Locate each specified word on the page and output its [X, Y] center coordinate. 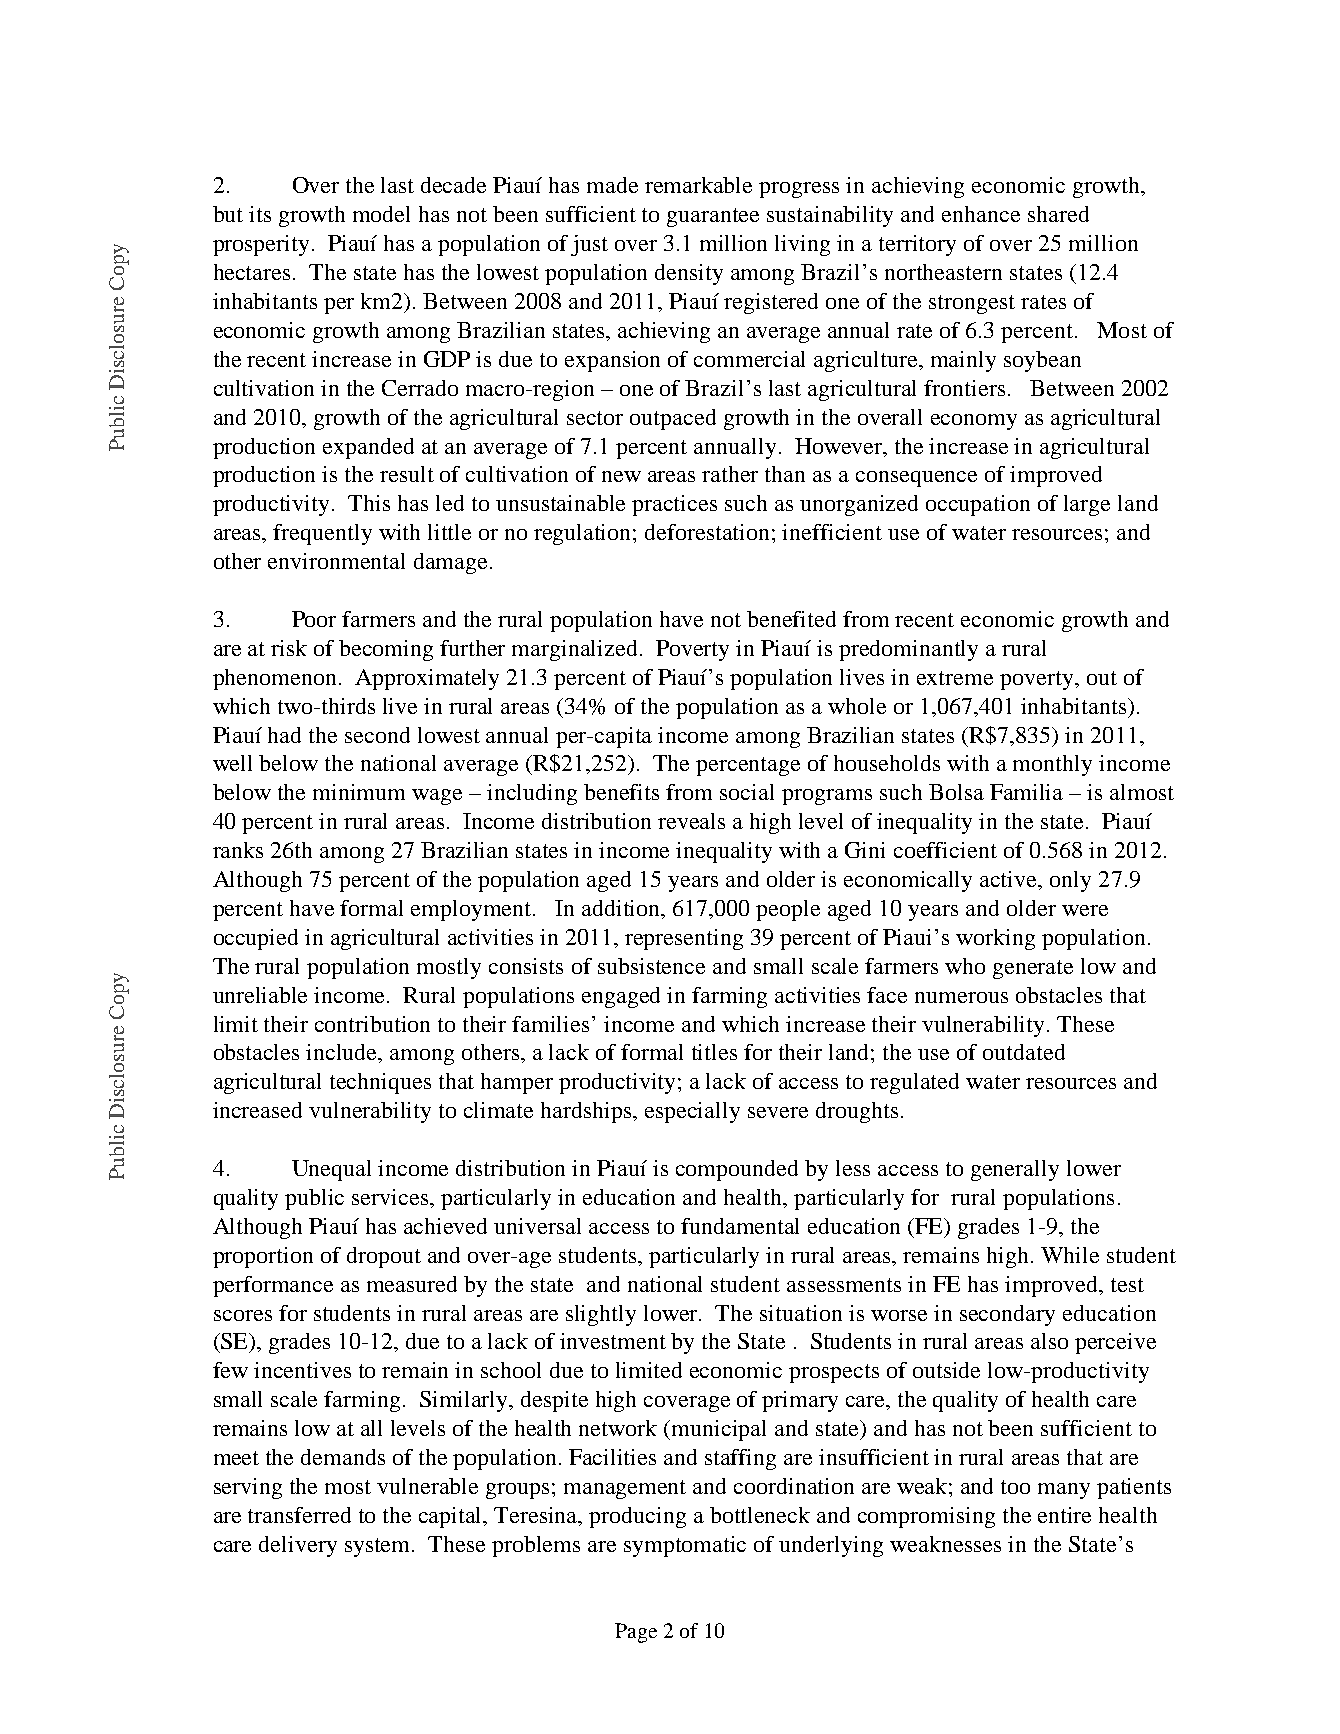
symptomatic [685, 1546]
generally [1015, 1170]
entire [1064, 1515]
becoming [386, 650]
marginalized [574, 650]
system [379, 1547]
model [381, 214]
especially [692, 1112]
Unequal [331, 1170]
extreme [955, 678]
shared [1058, 214]
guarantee [713, 217]
